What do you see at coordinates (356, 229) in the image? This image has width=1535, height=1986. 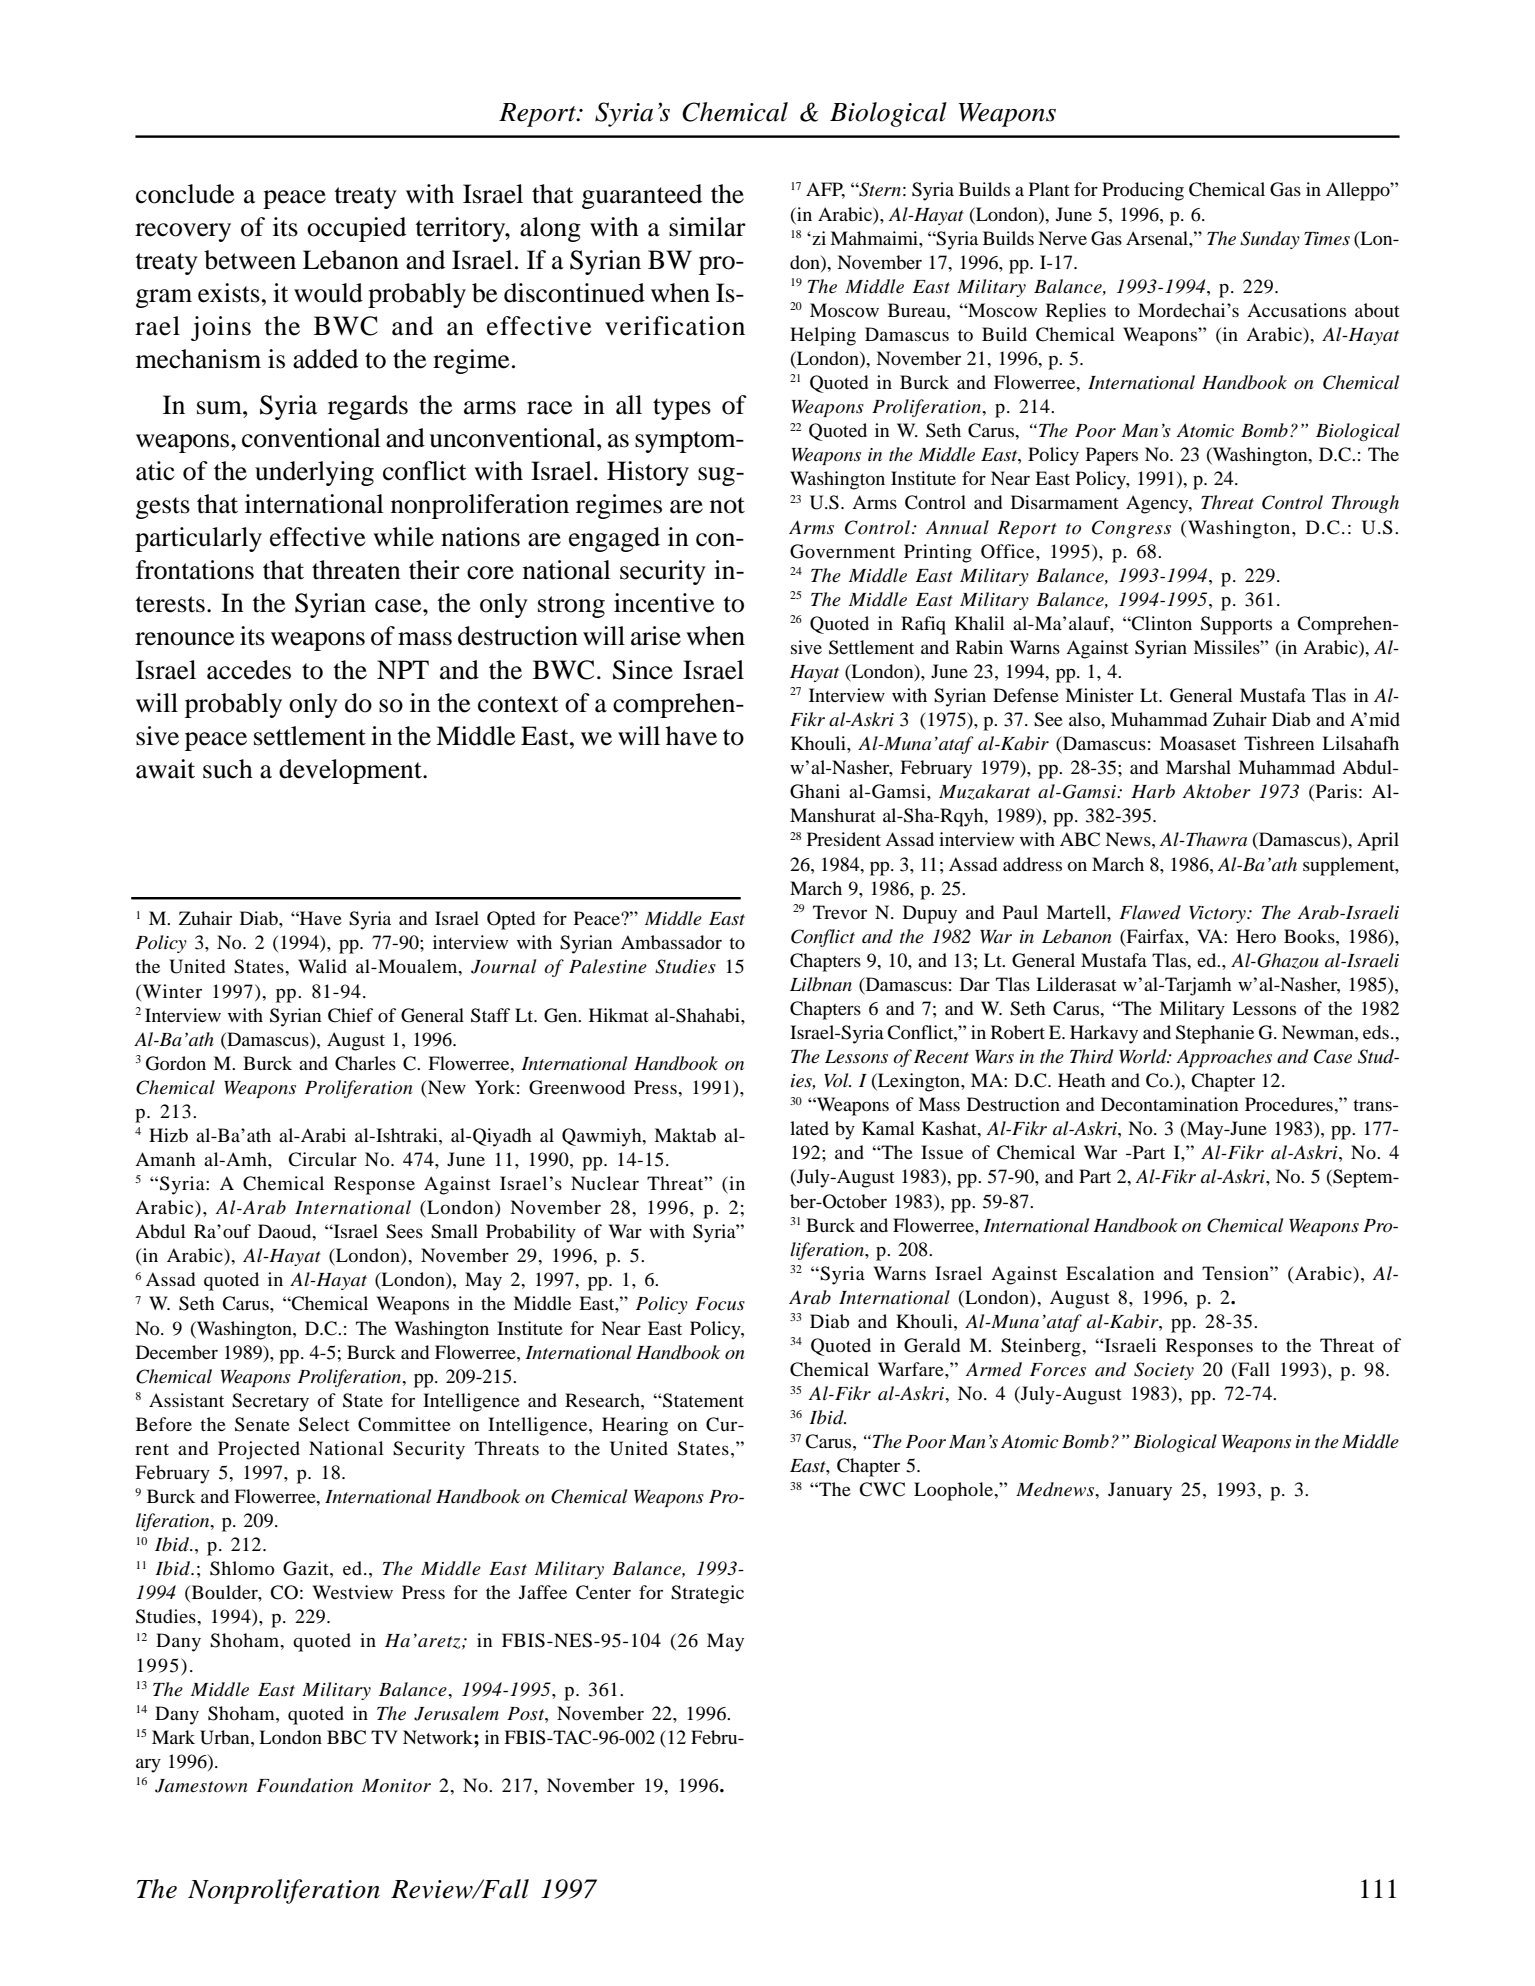 I see `occupied` at bounding box center [356, 229].
